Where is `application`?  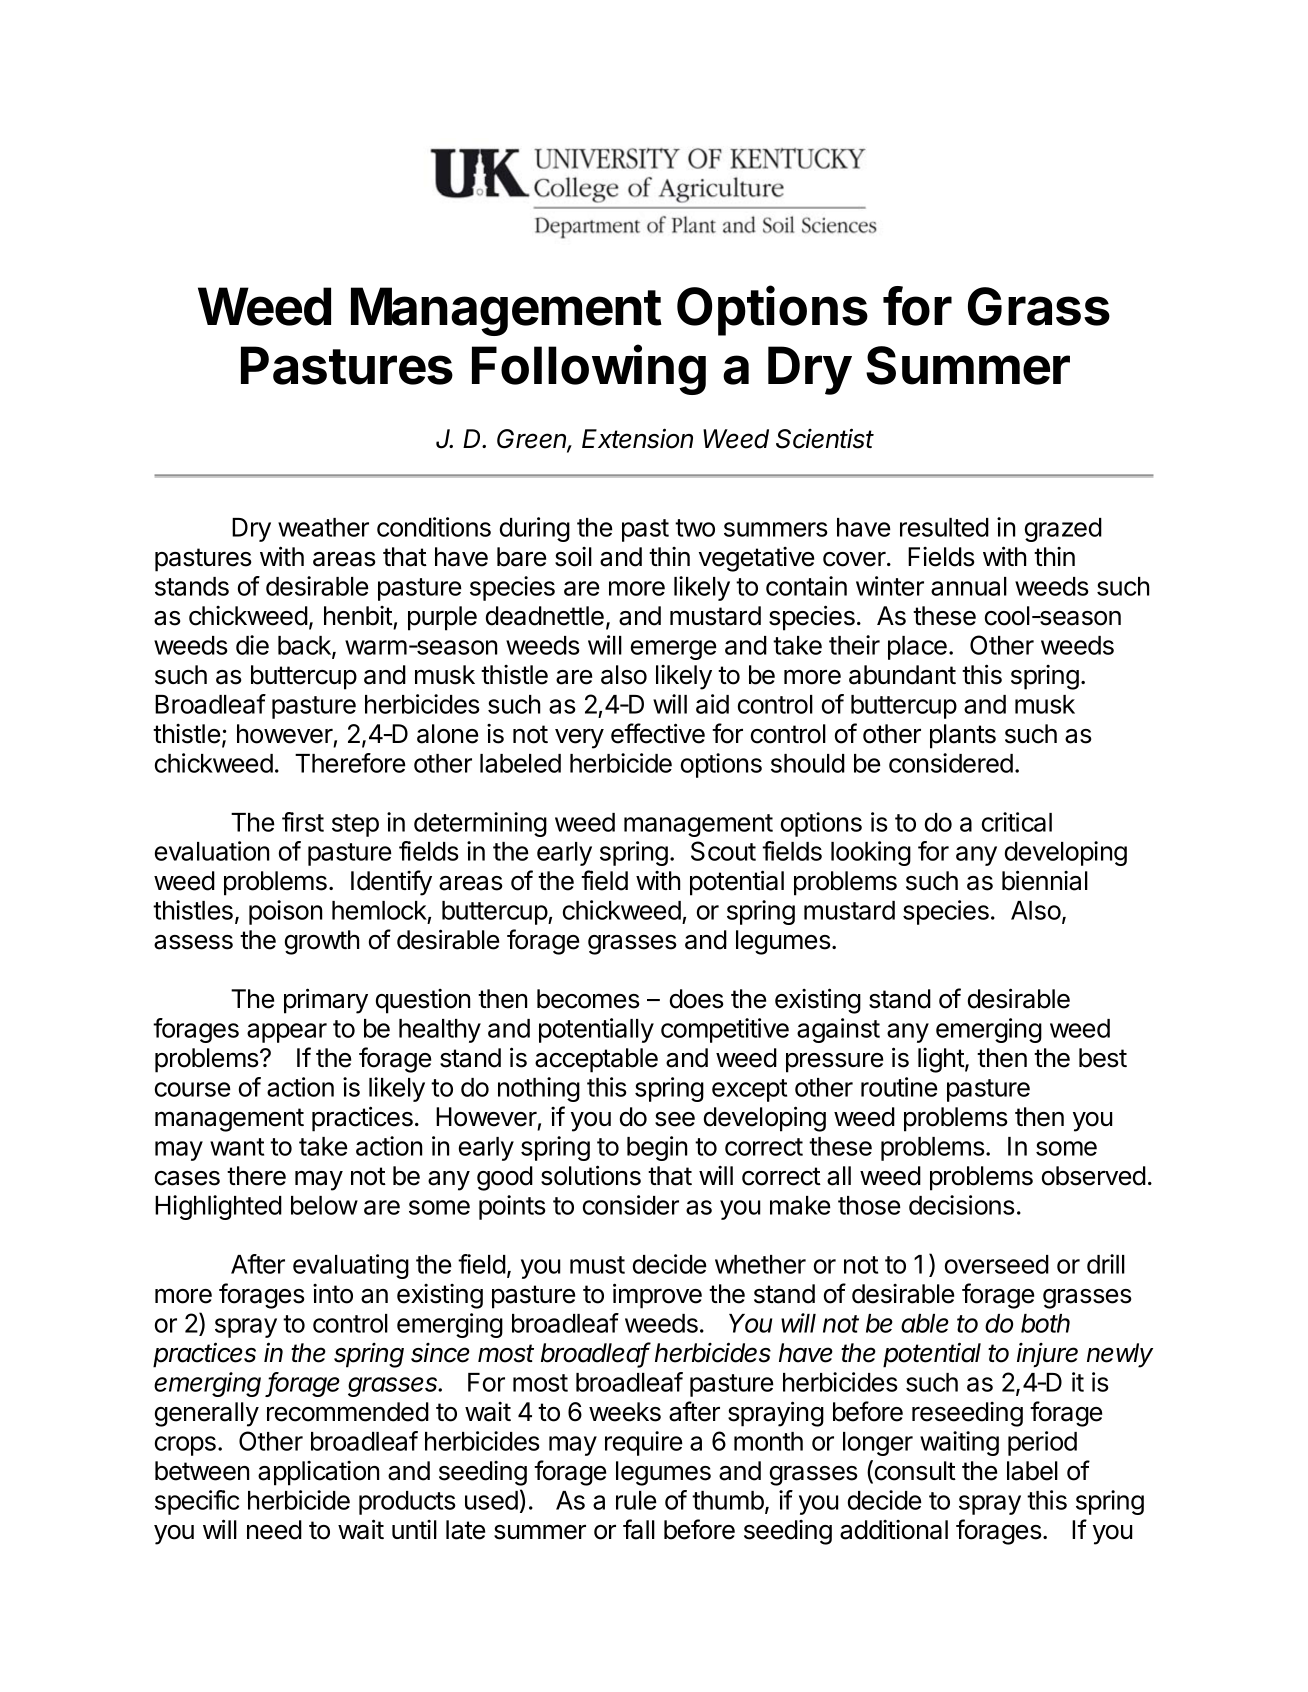
application is located at coordinates (318, 1473).
